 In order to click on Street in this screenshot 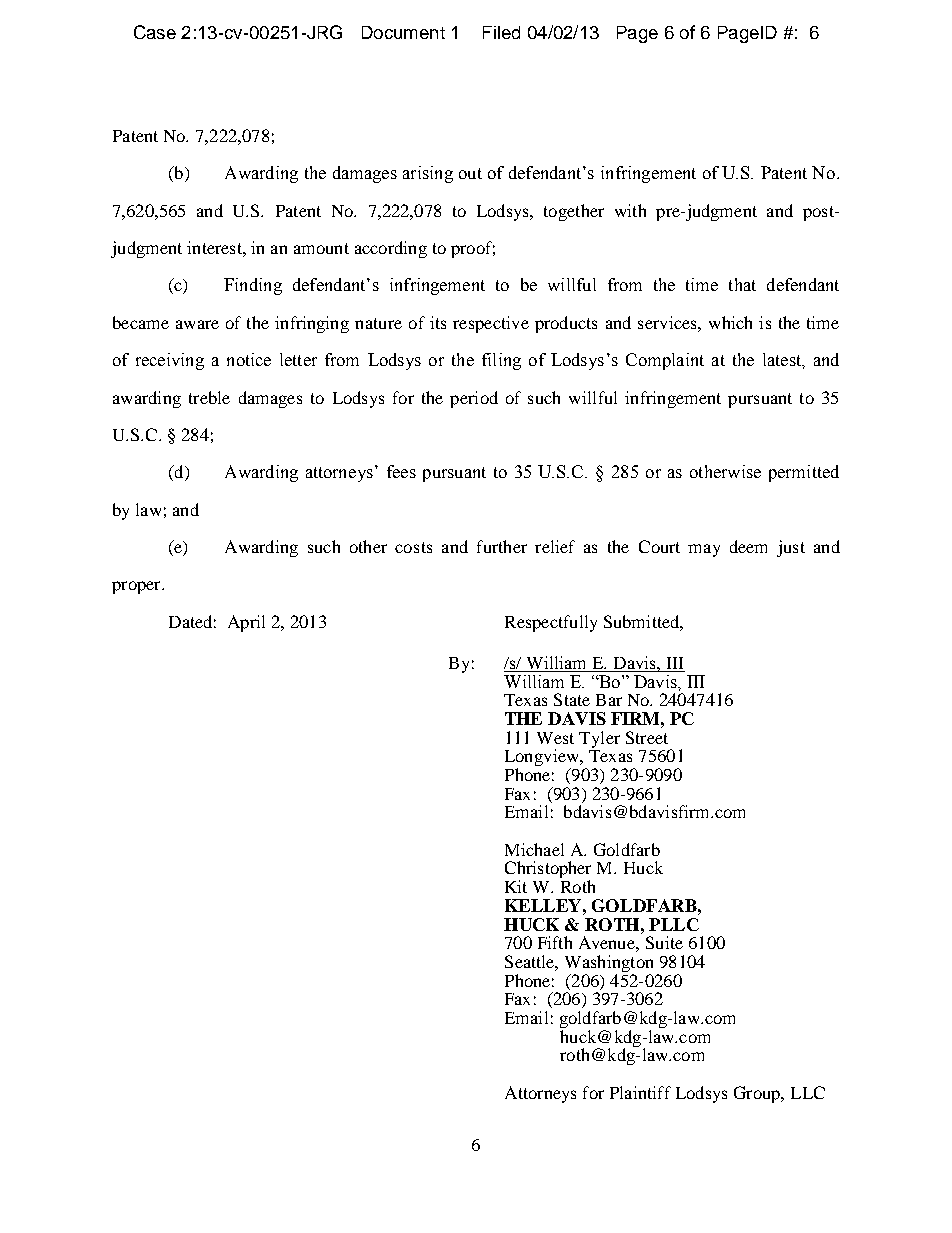, I will do `click(647, 737)`.
